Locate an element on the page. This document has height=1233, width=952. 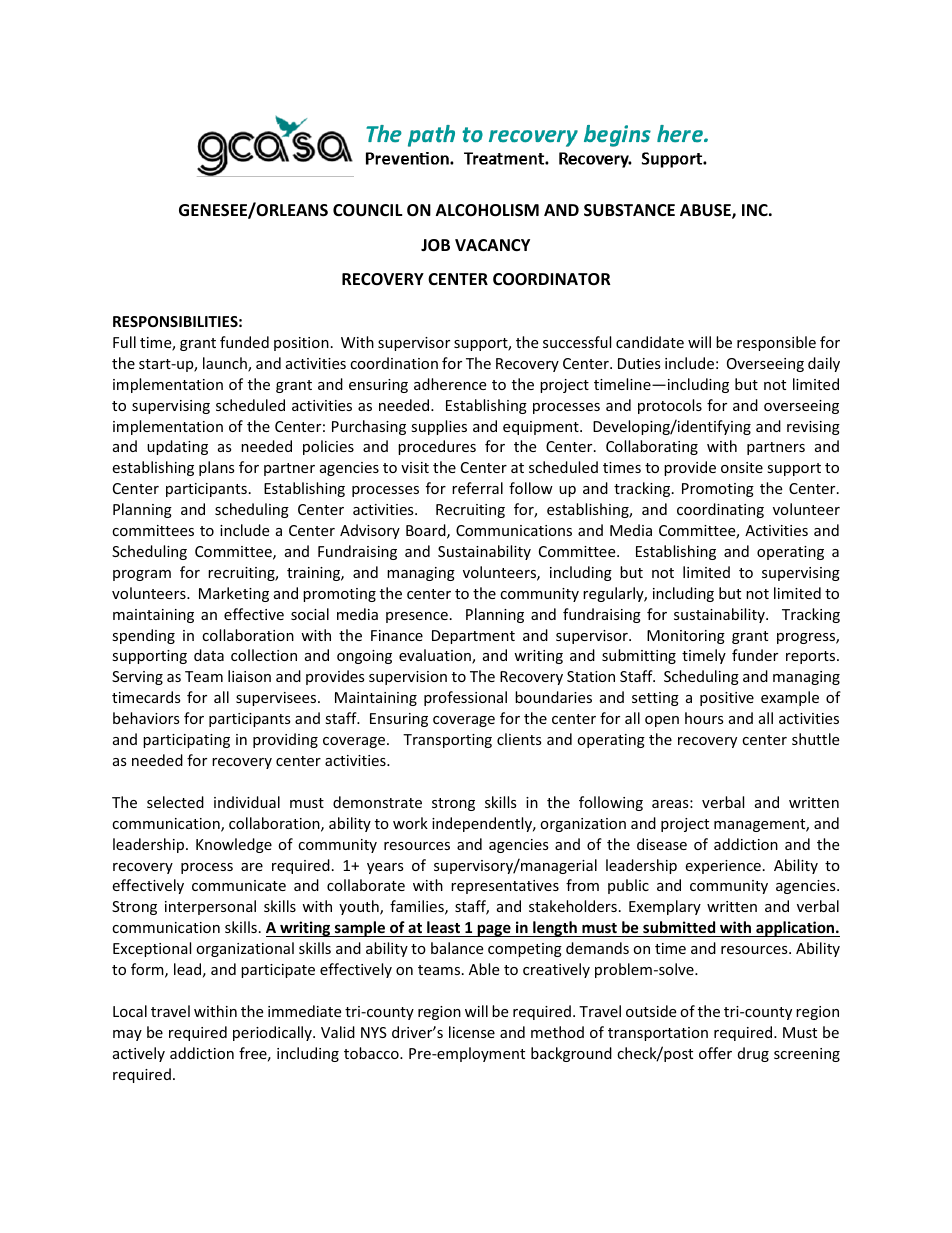
COUNCIL is located at coordinates (368, 210).
